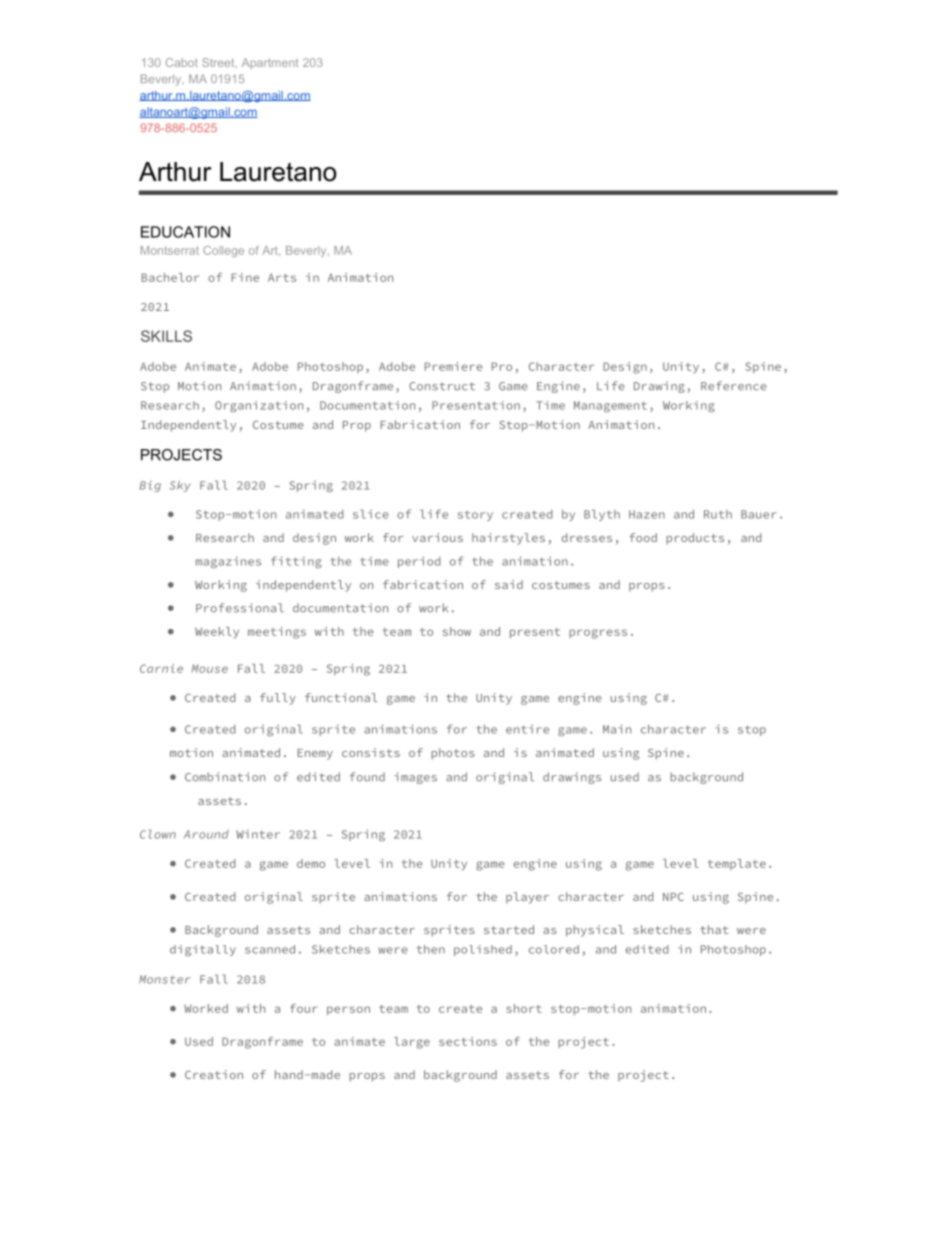  Describe the element at coordinates (442, 386) in the screenshot. I see `Construct` at that location.
